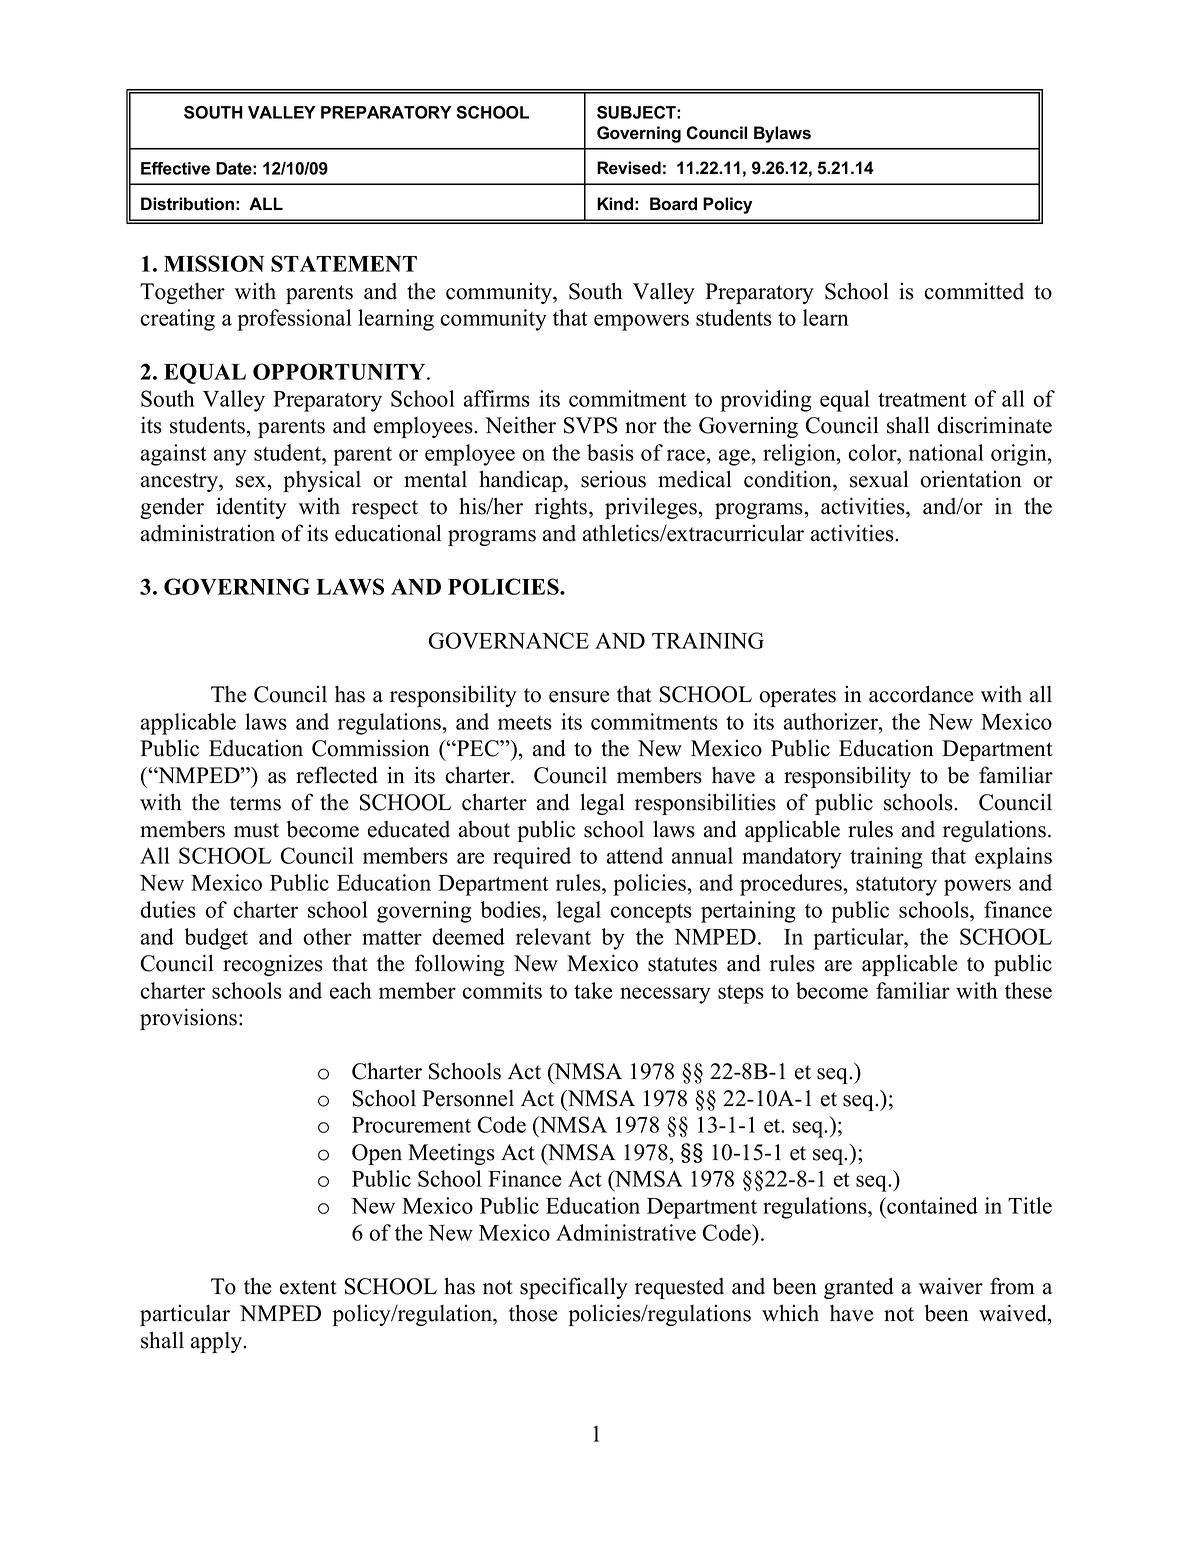 This screenshot has height=1544, width=1193. What do you see at coordinates (974, 291) in the screenshot?
I see `committed` at bounding box center [974, 291].
